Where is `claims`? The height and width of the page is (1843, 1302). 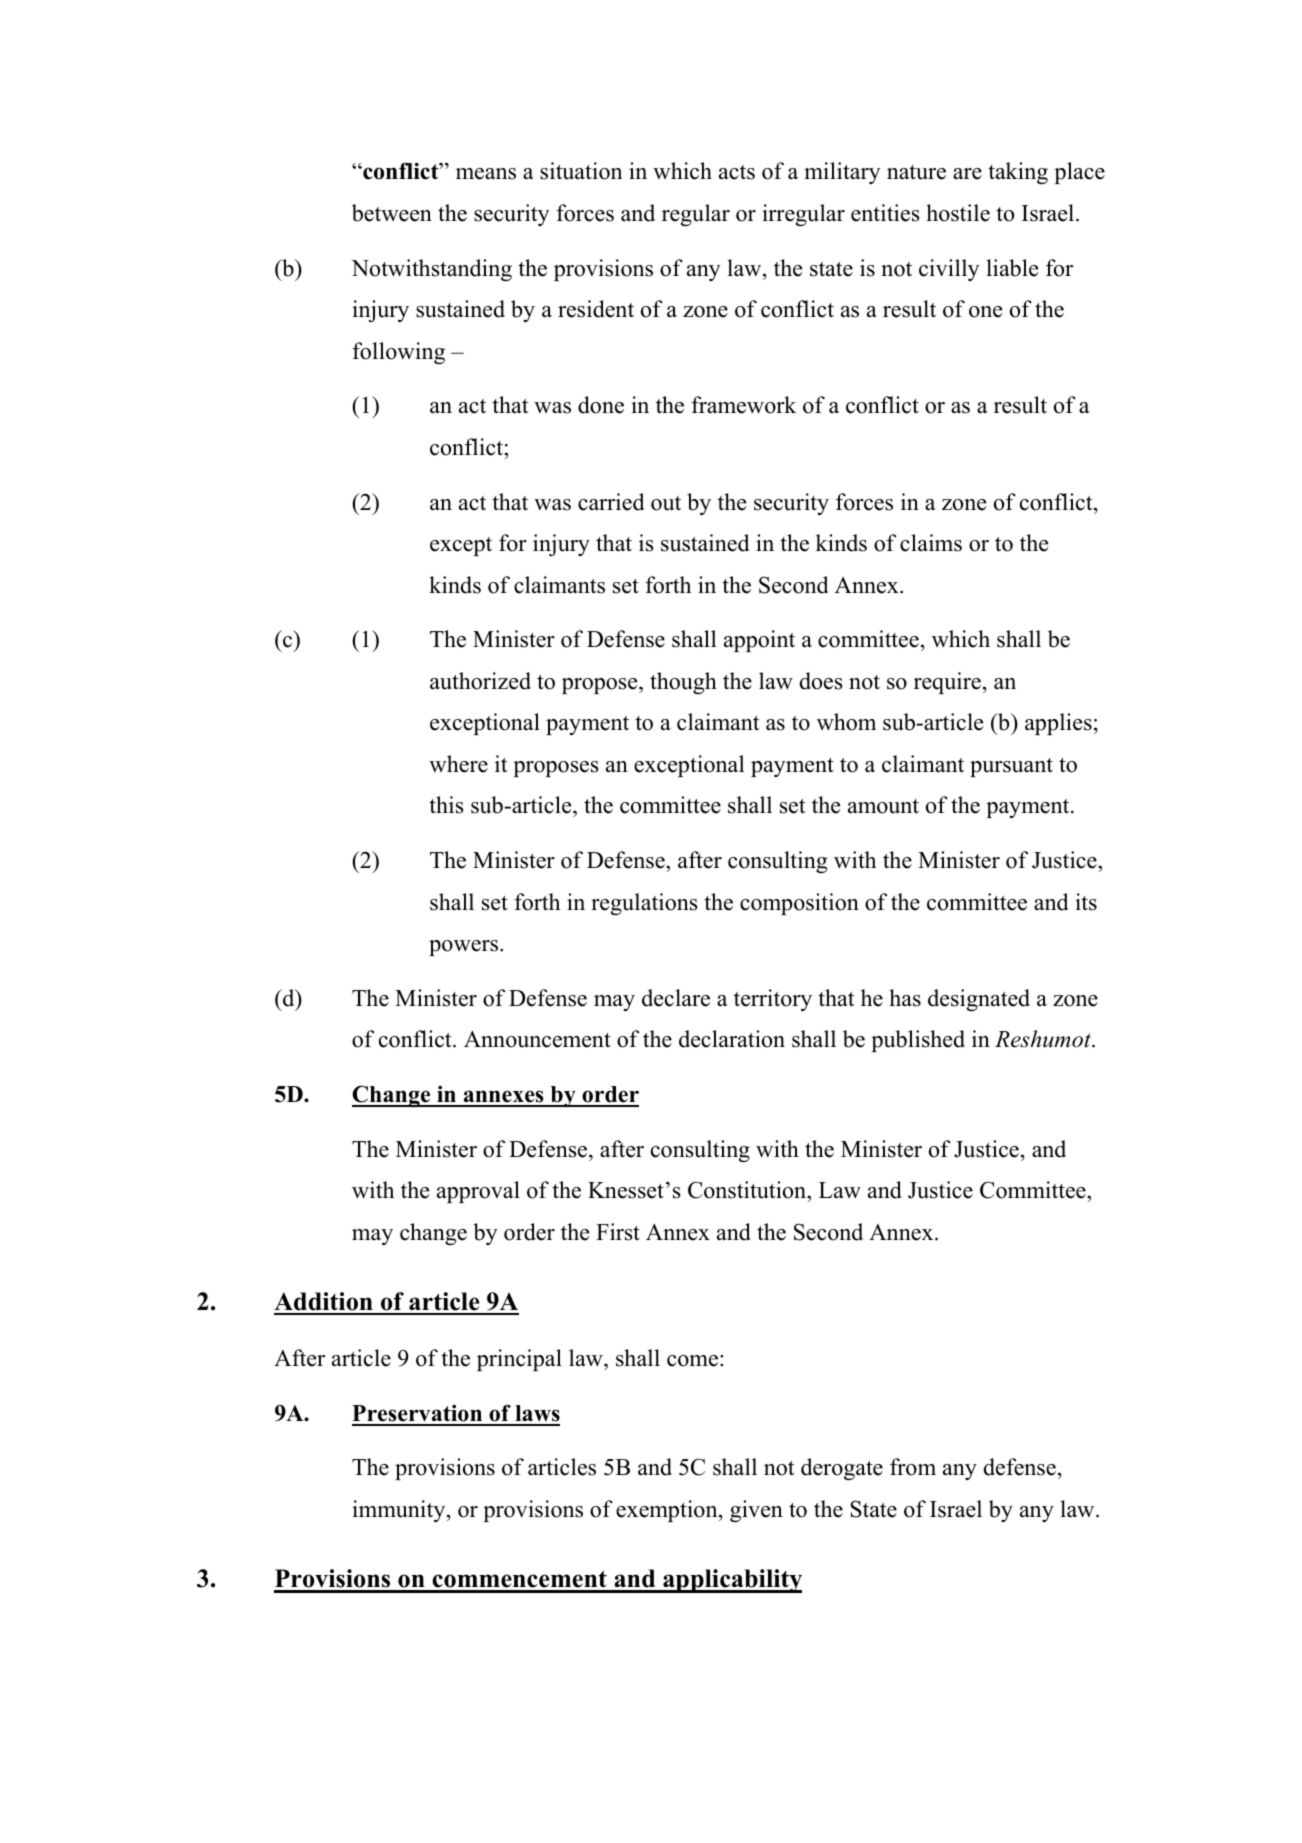 claims is located at coordinates (931, 543).
